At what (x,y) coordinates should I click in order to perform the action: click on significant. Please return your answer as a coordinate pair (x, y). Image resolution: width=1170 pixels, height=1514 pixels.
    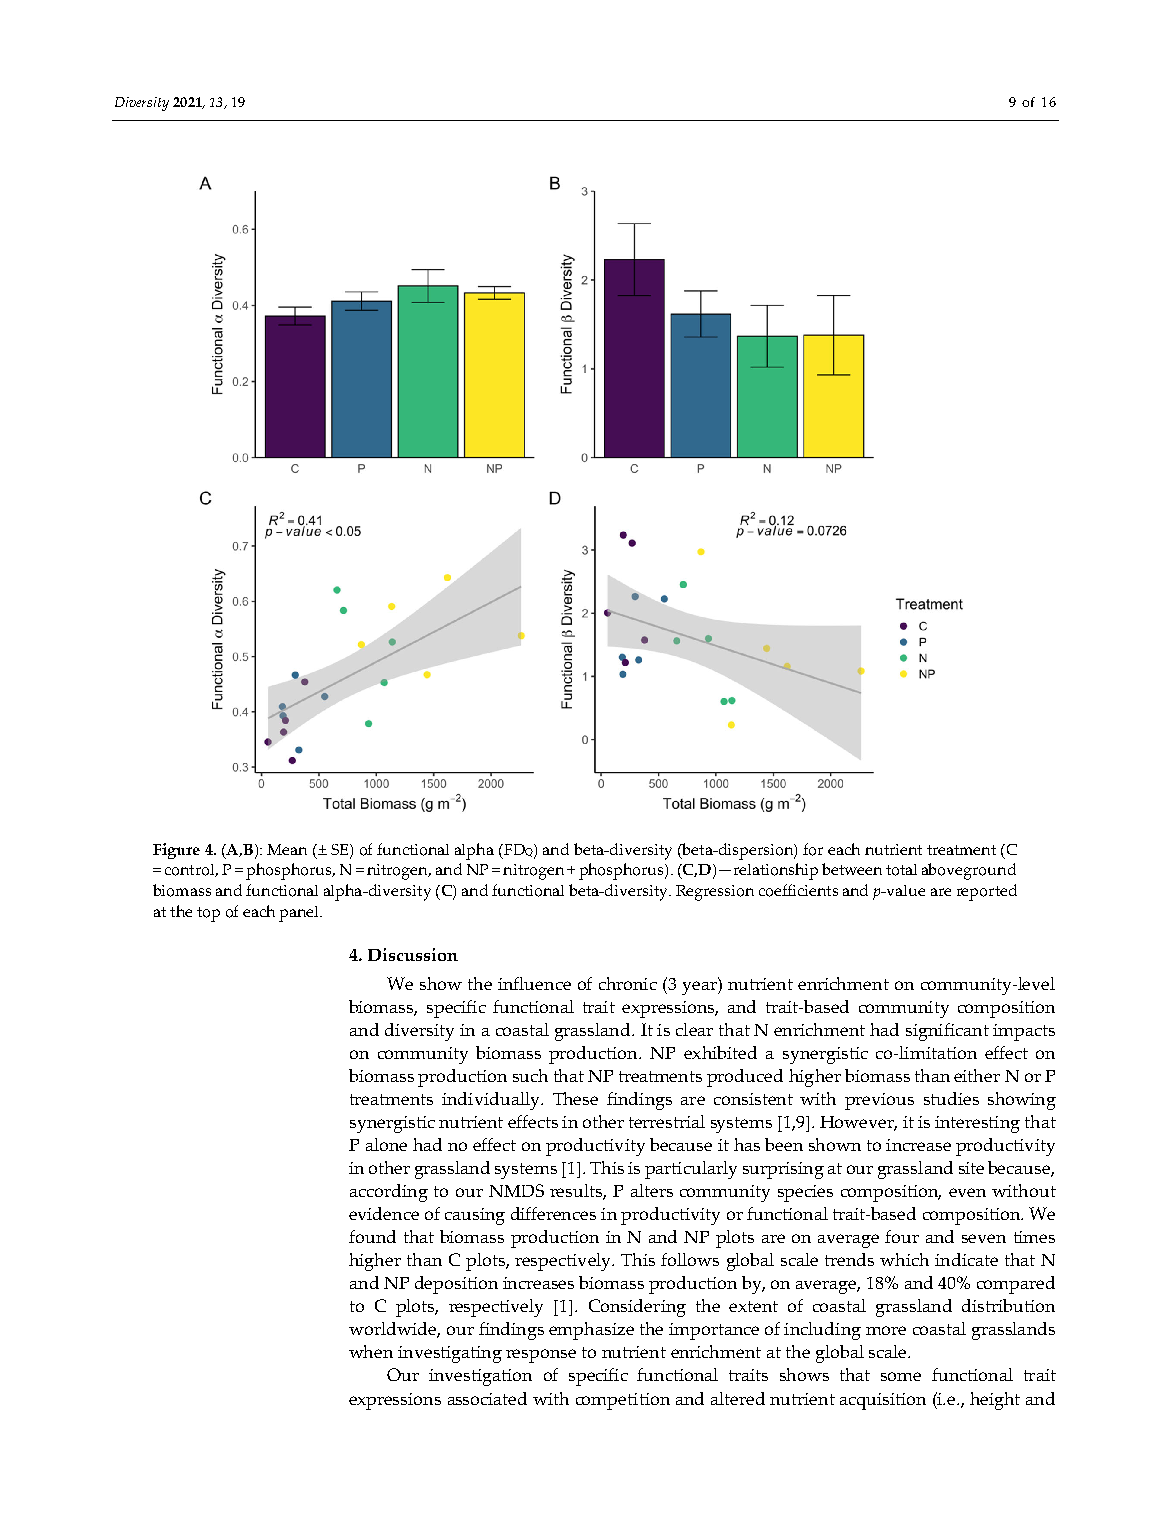
    Looking at the image, I should click on (947, 1032).
